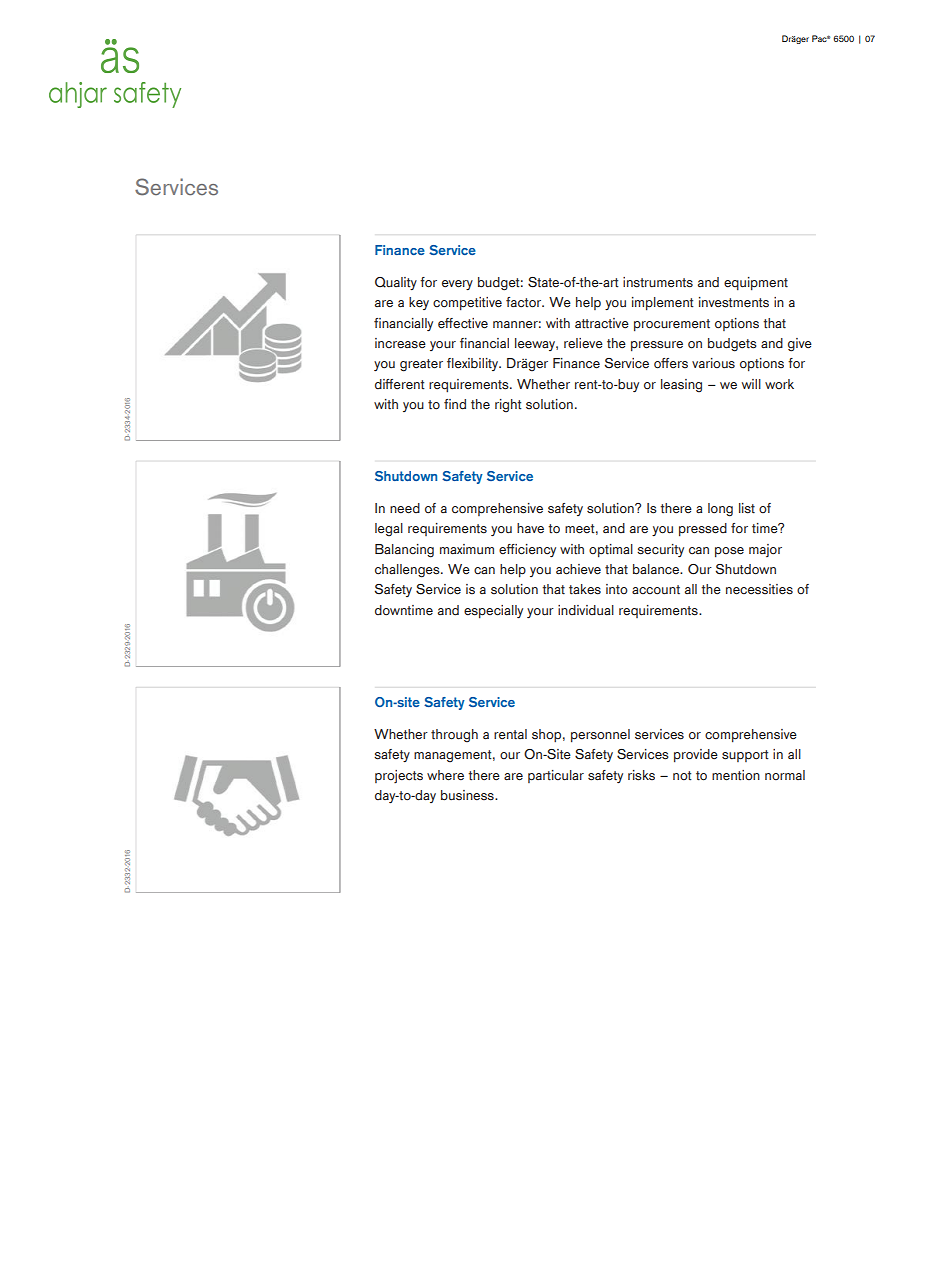 The height and width of the screenshot is (1270, 952). Describe the element at coordinates (467, 549) in the screenshot. I see `maximum` at that location.
